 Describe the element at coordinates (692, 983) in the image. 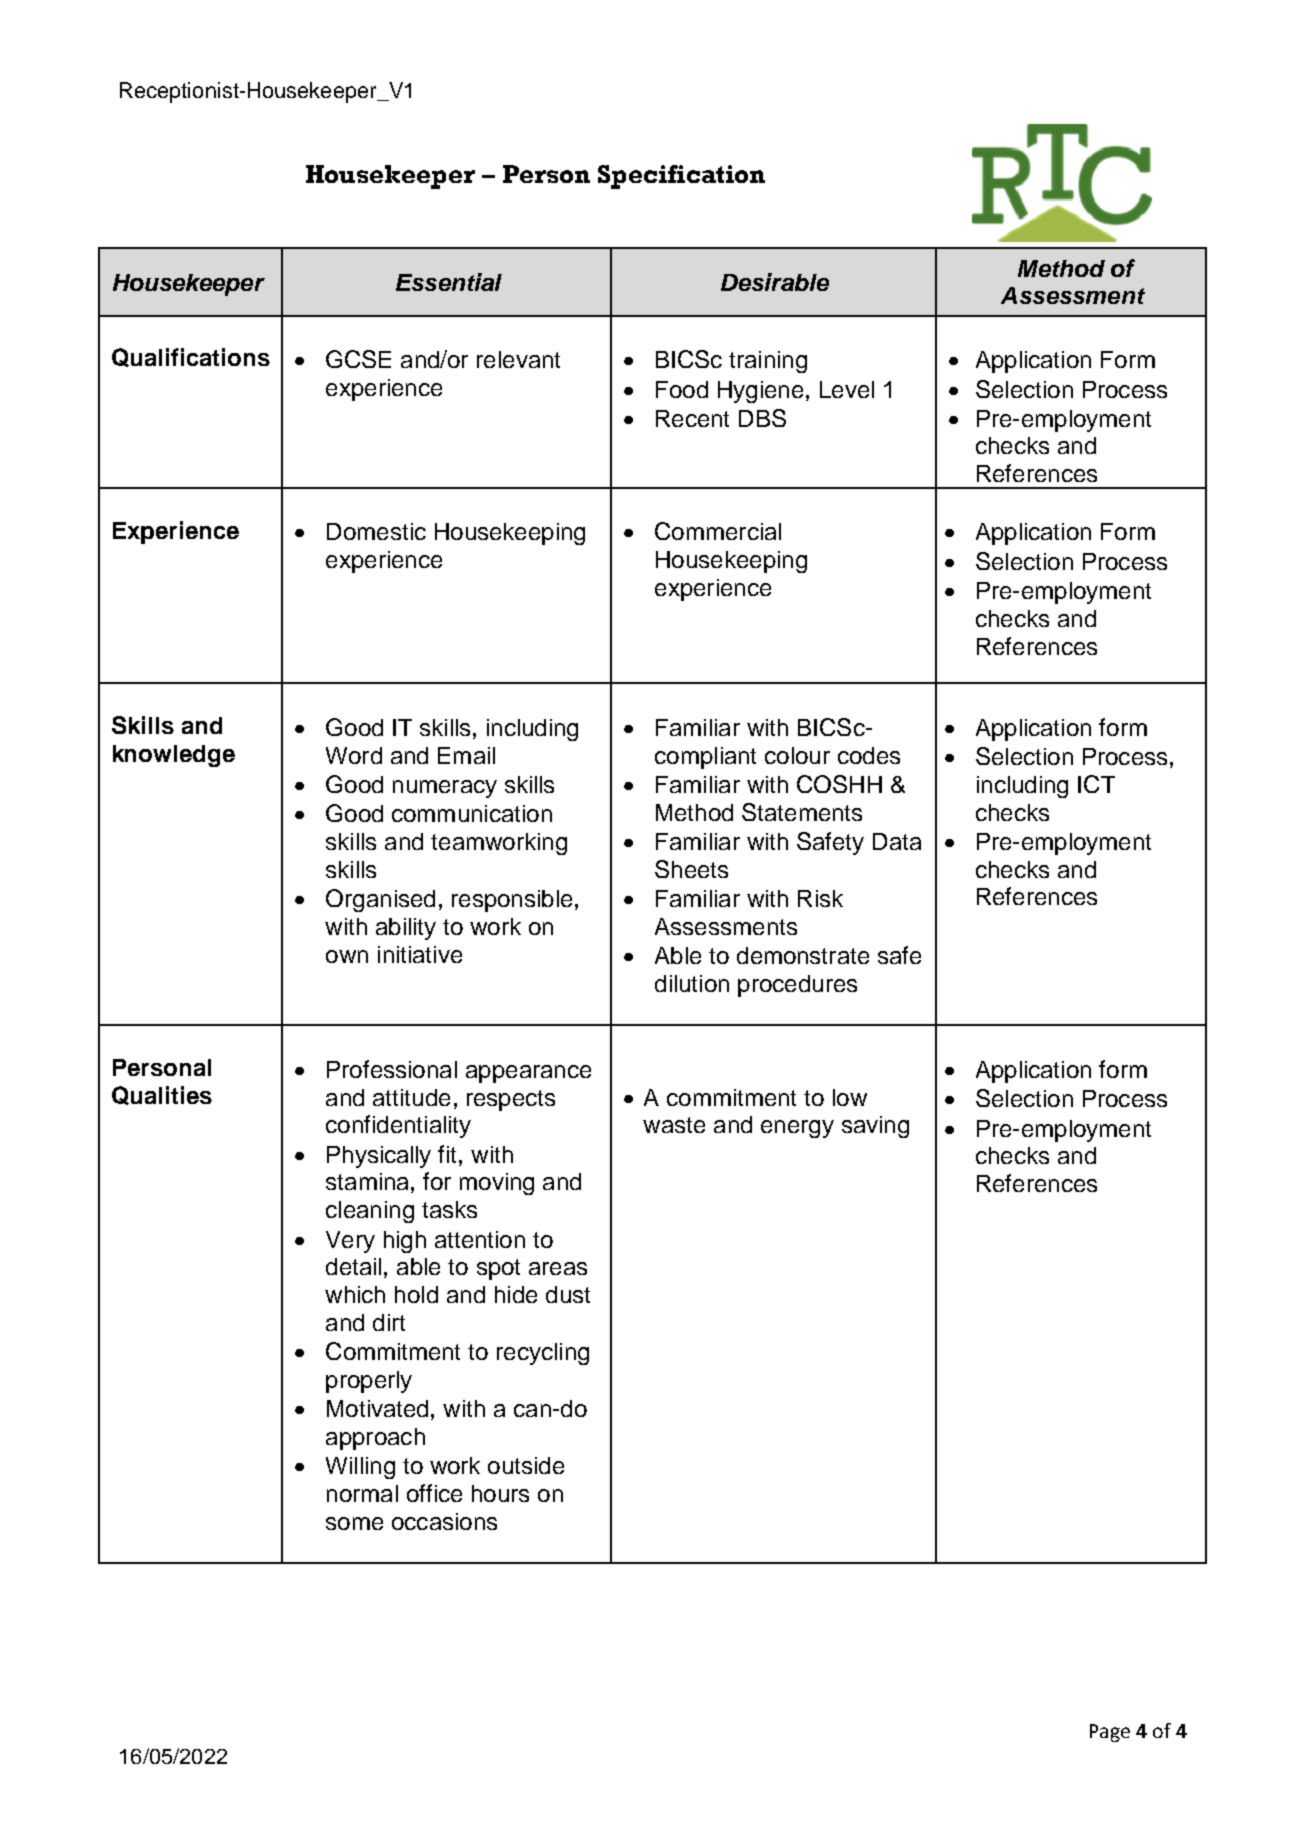

I see `dilution` at that location.
